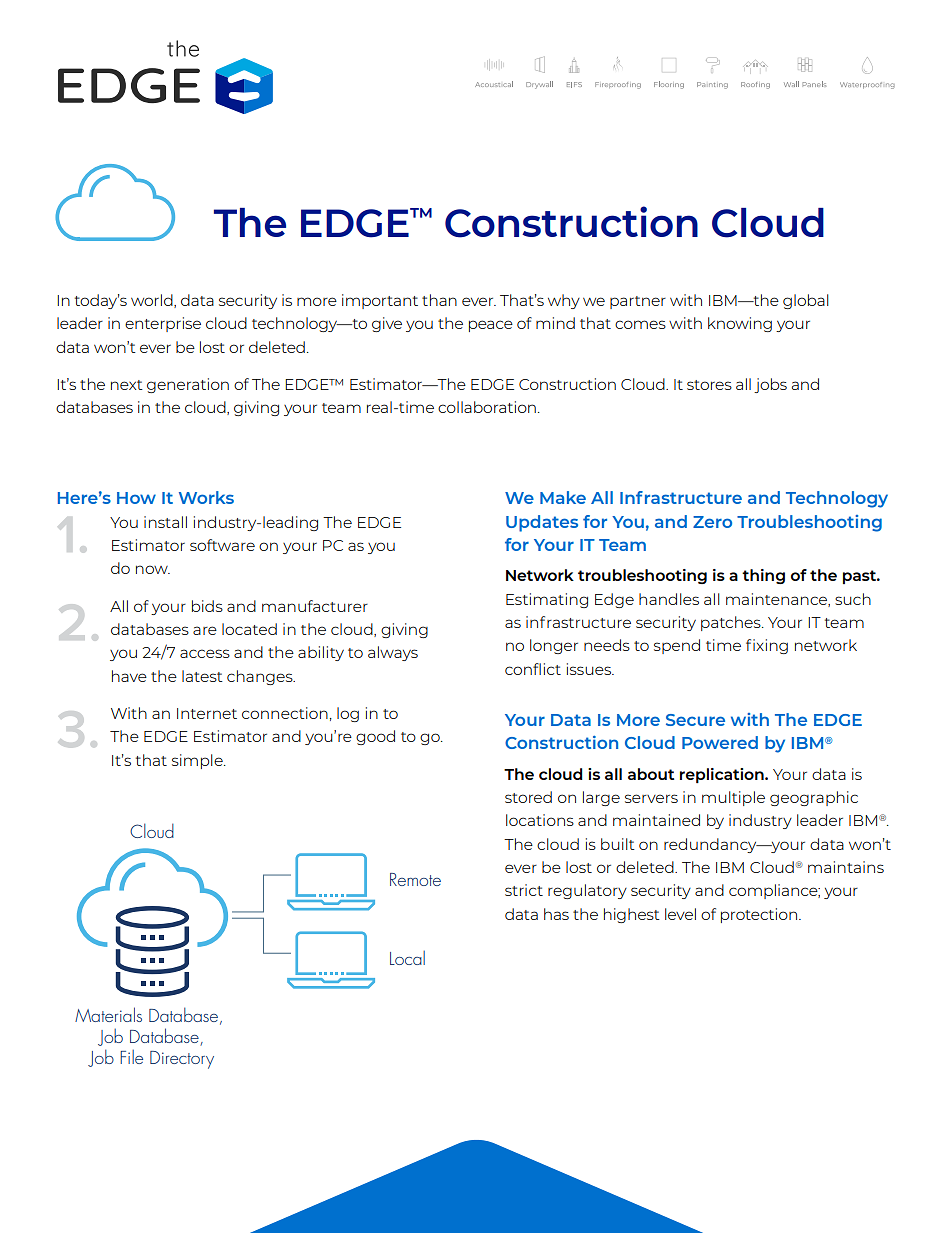 The width and height of the document is (952, 1233). Describe the element at coordinates (163, 324) in the document. I see `enterprise` at that location.
